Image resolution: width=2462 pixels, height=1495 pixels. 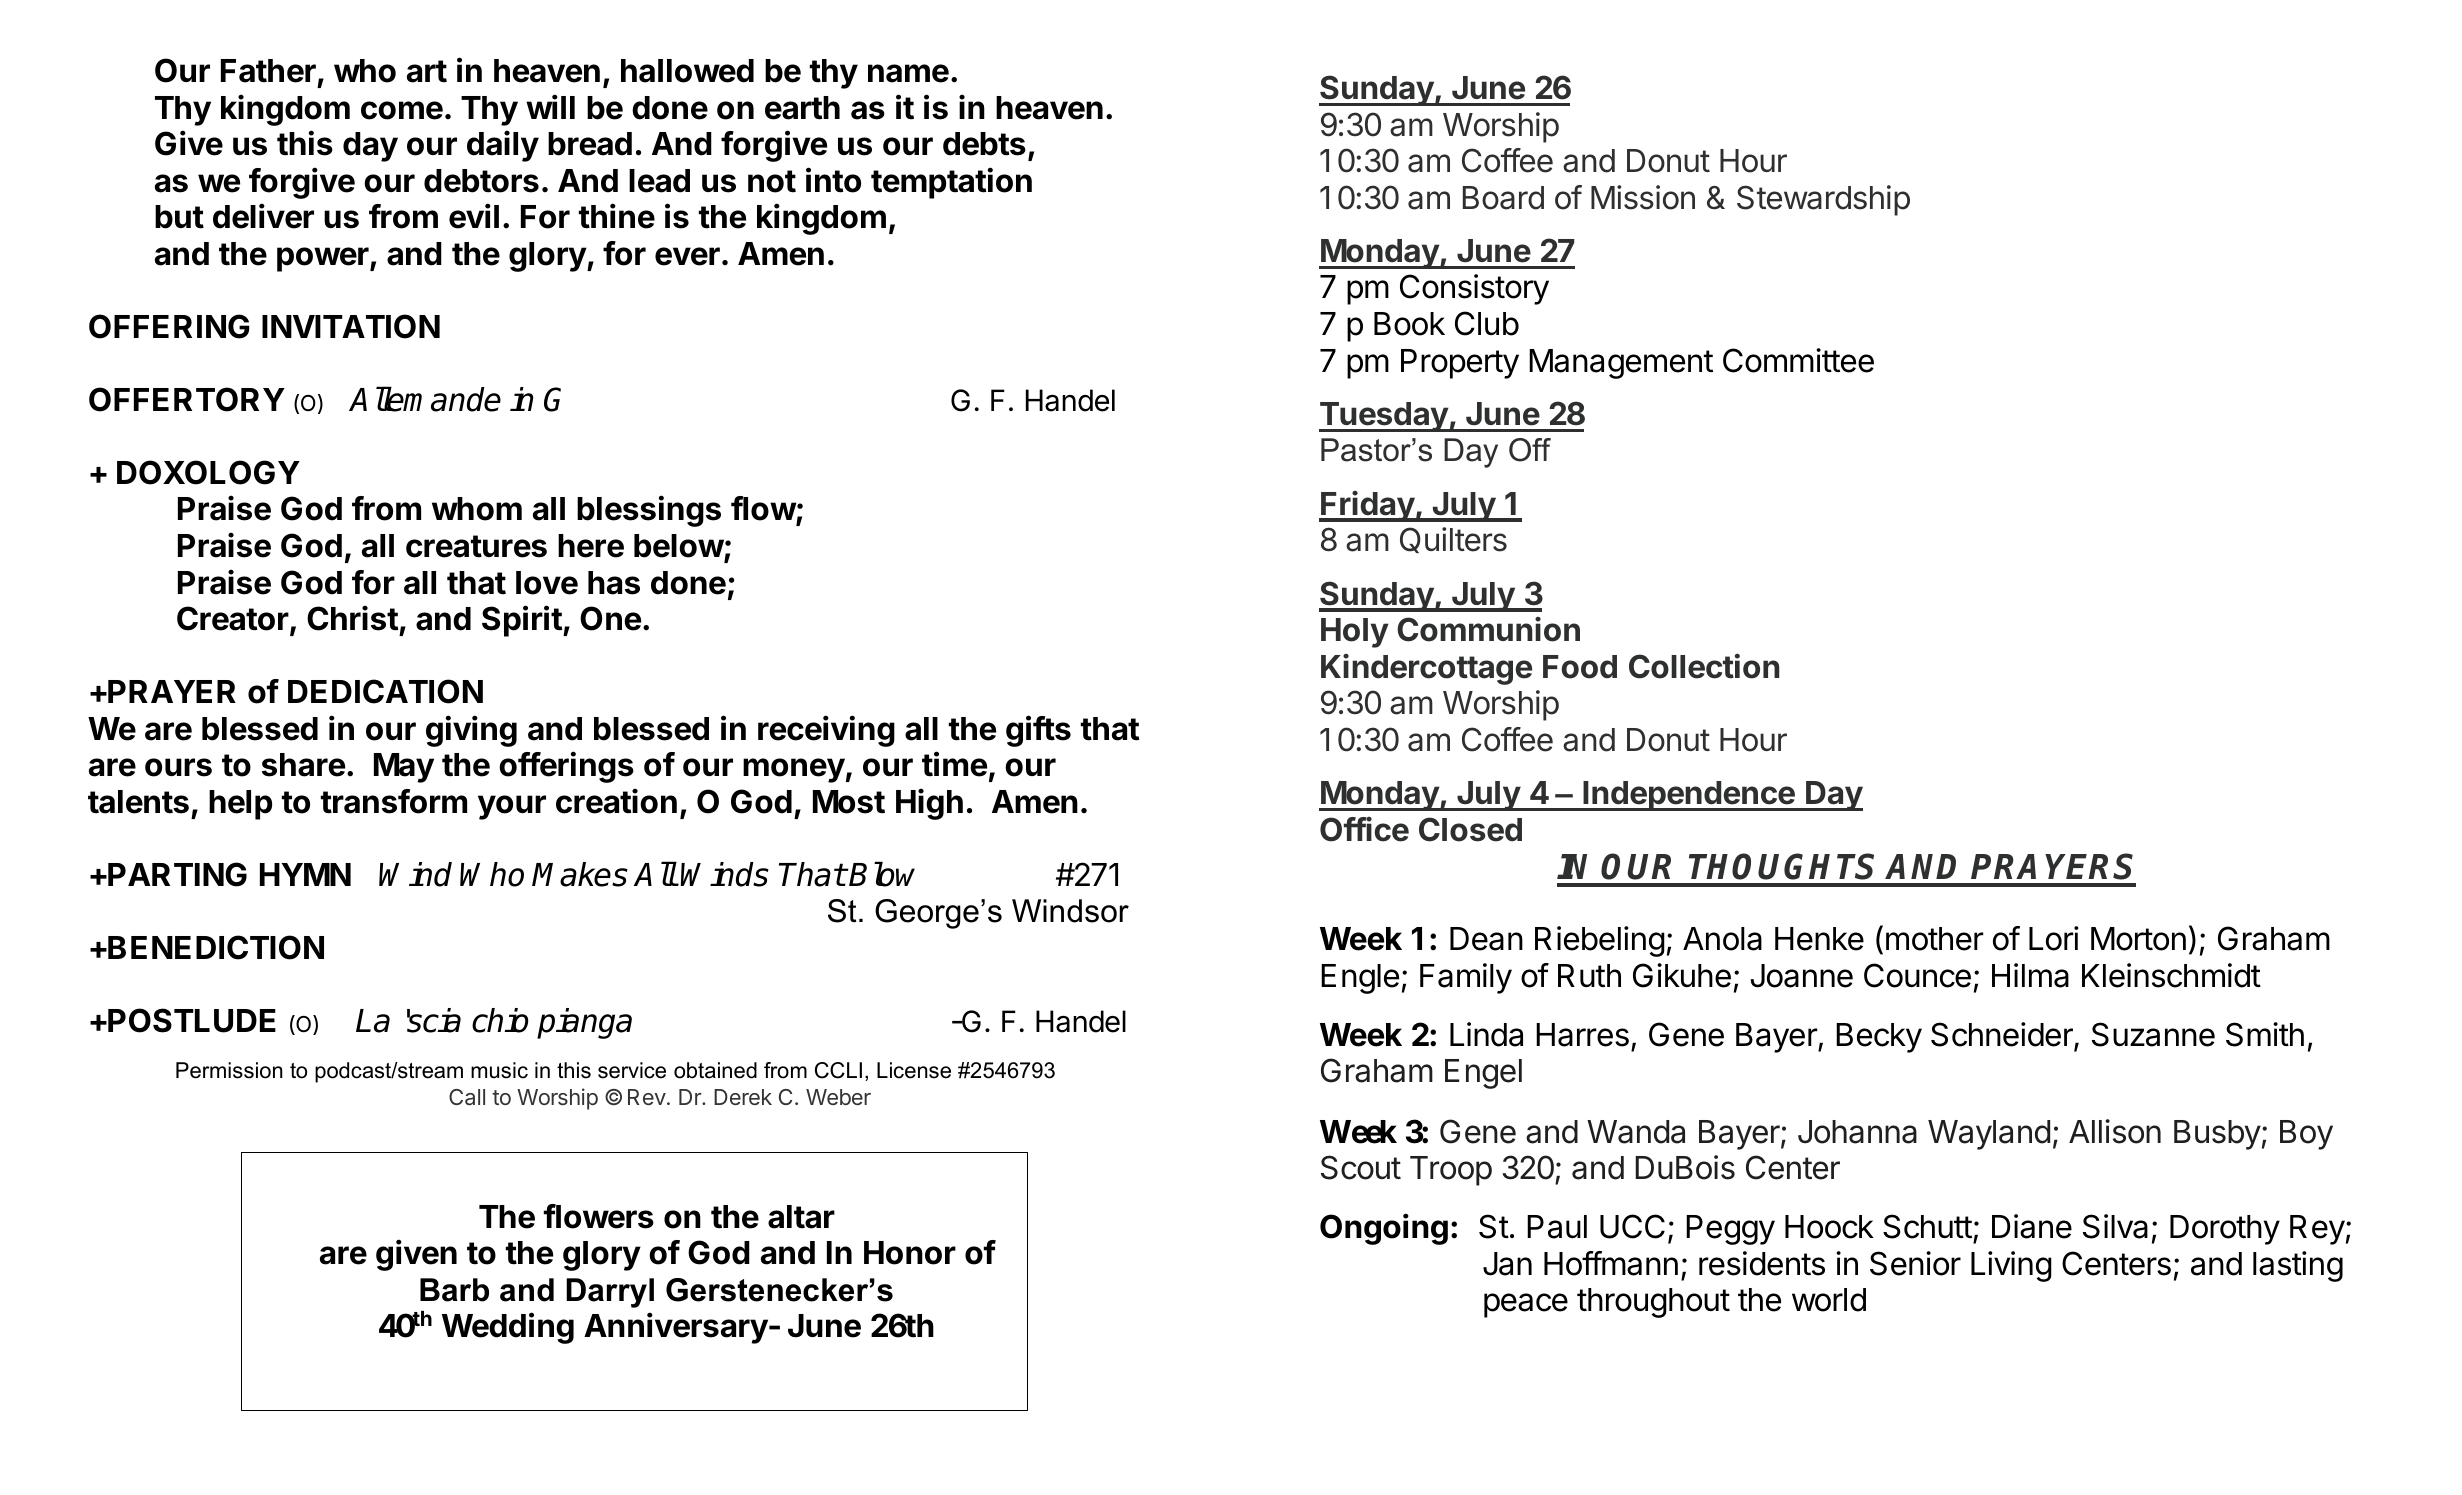 What do you see at coordinates (1704, 666) in the screenshot?
I see `Collection` at bounding box center [1704, 666].
